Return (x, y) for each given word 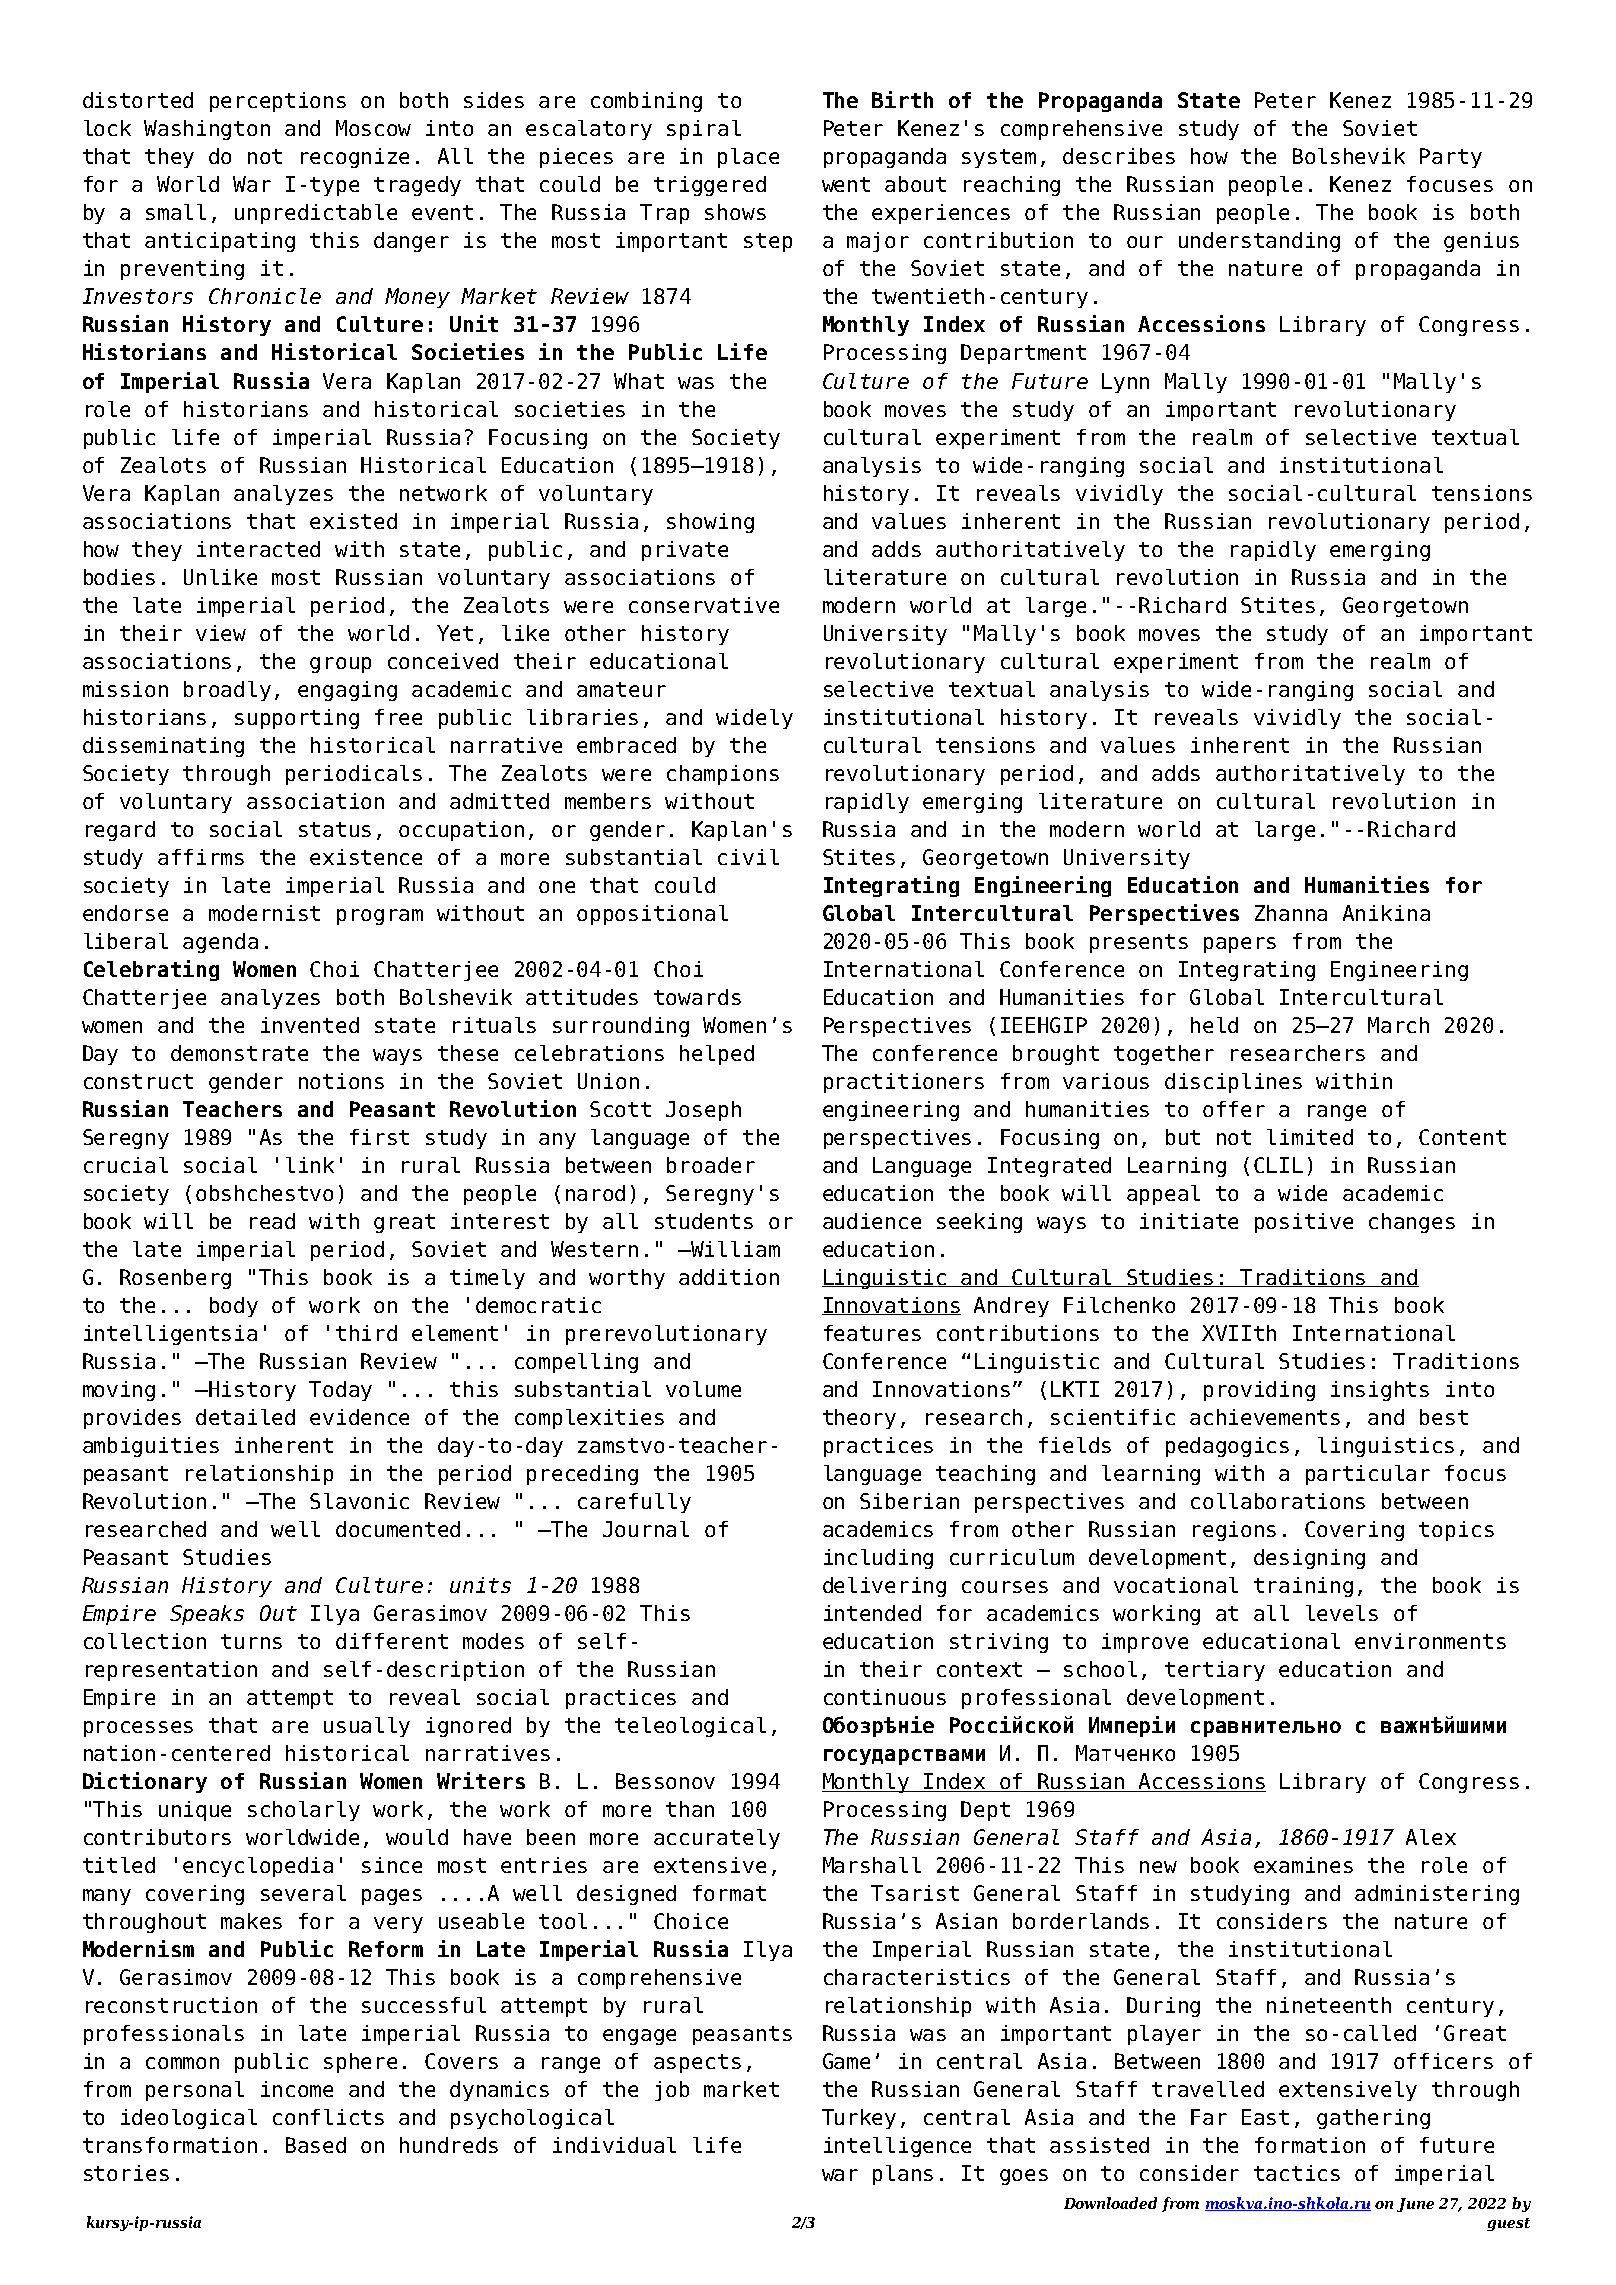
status (335, 829)
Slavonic (359, 1501)
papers (1240, 945)
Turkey (859, 2119)
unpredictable (316, 214)
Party (1451, 158)
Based (316, 2145)
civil (748, 857)
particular (1368, 1475)
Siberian (909, 1501)
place (748, 158)
